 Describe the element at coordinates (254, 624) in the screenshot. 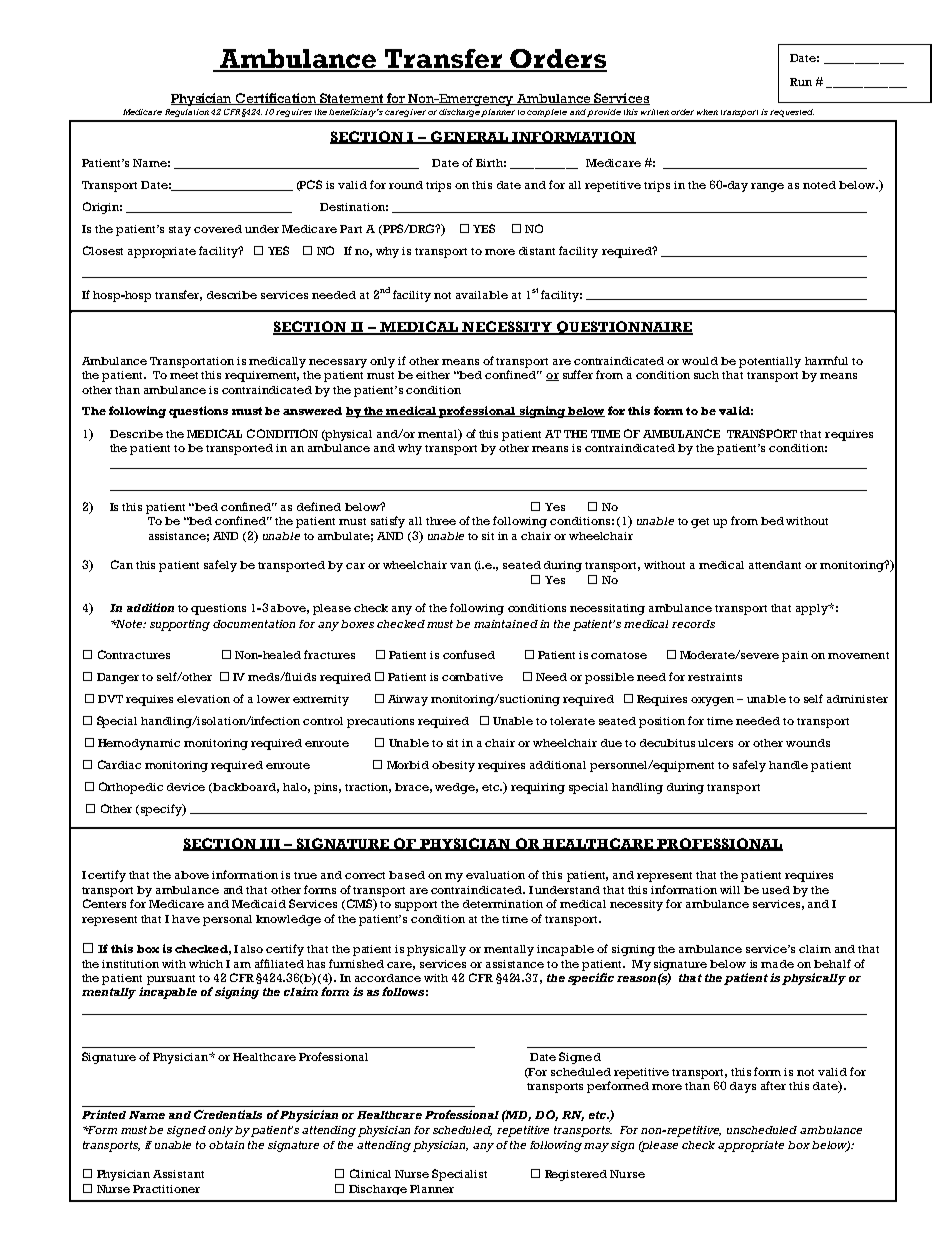

I see `documentation` at that location.
